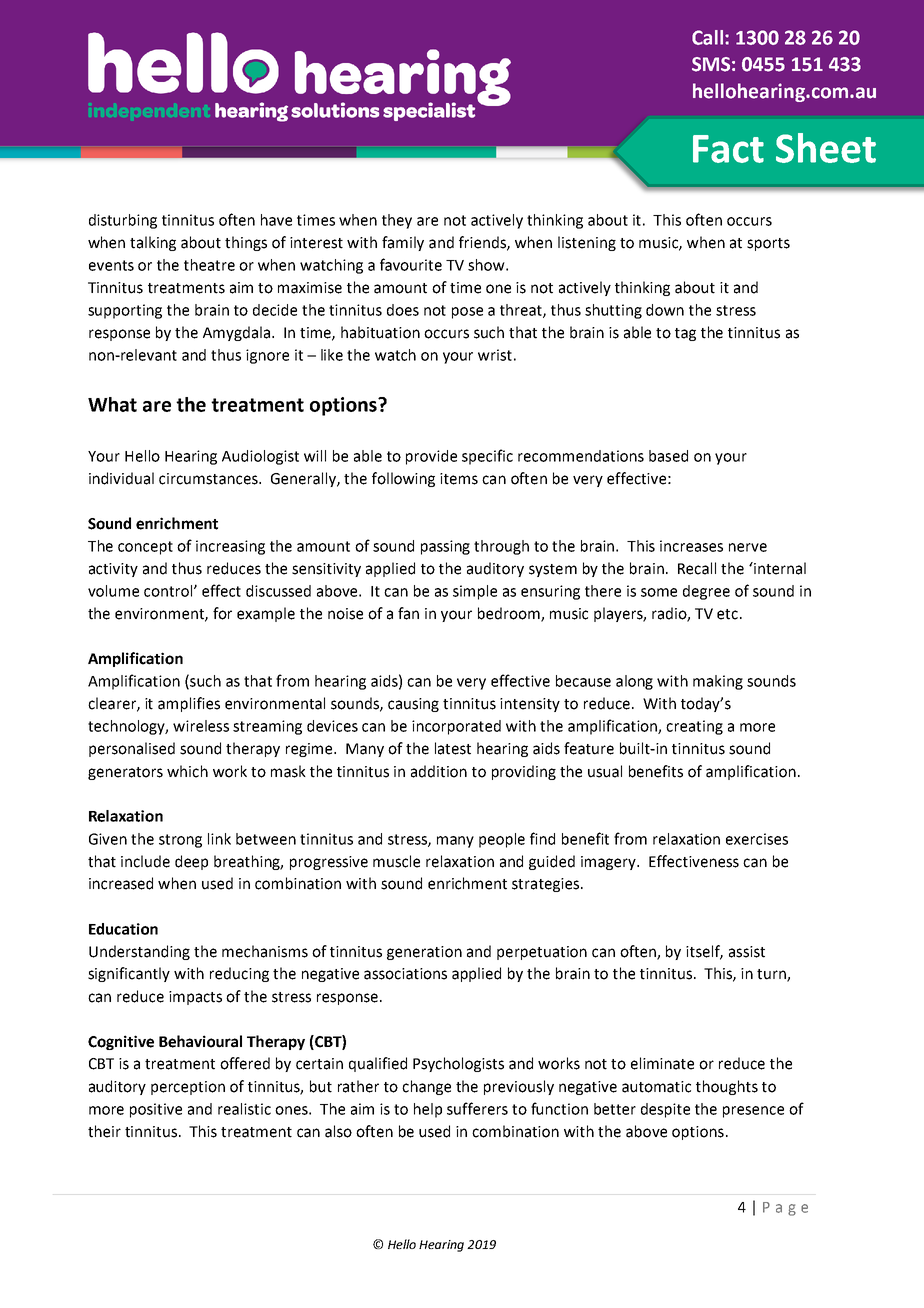 This page has width=924, height=1308. What do you see at coordinates (397, 221) in the page?
I see `they` at bounding box center [397, 221].
